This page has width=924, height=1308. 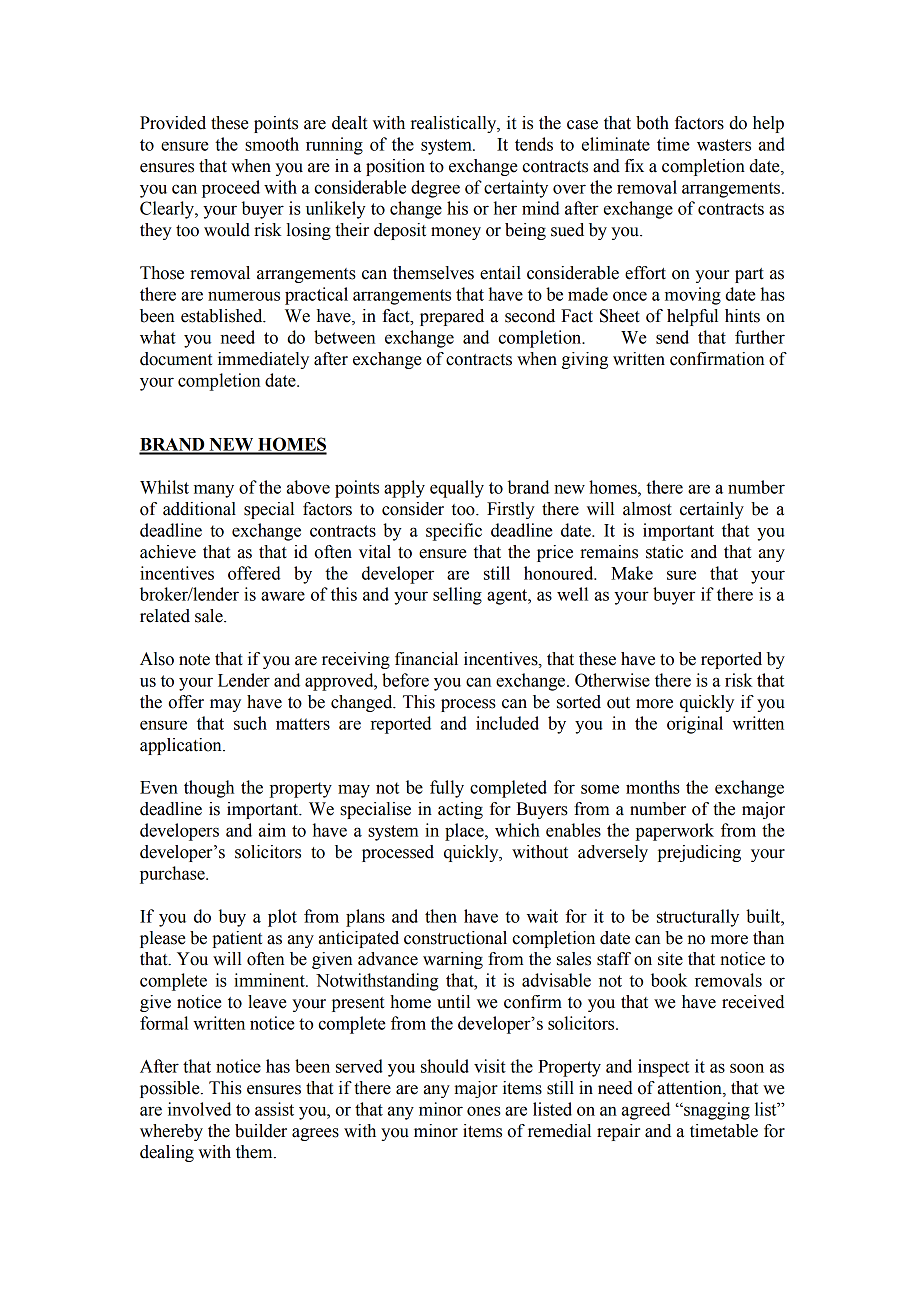 What do you see at coordinates (455, 938) in the page?
I see `constructional` at bounding box center [455, 938].
